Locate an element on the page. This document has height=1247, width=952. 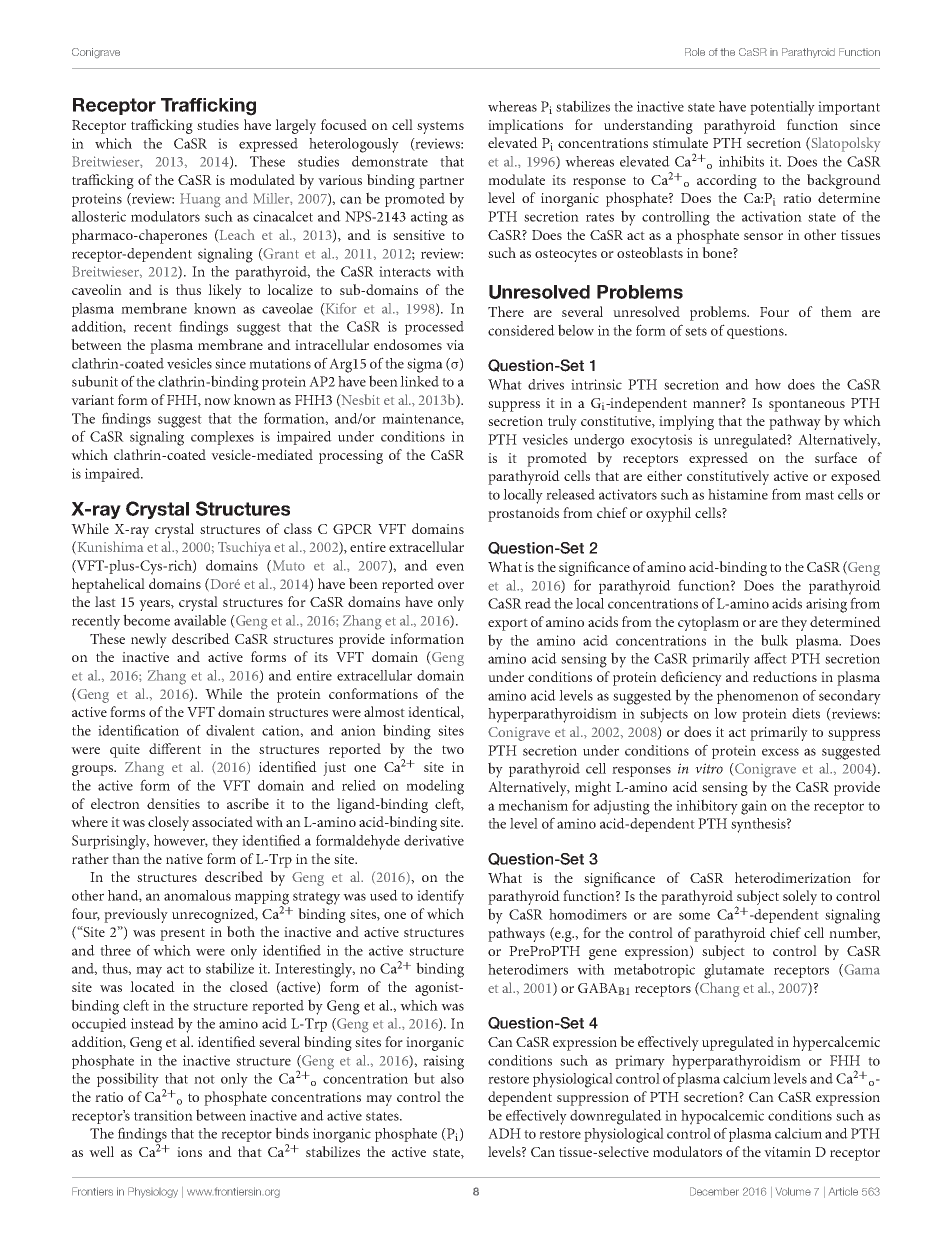
vitamin is located at coordinates (787, 1152).
